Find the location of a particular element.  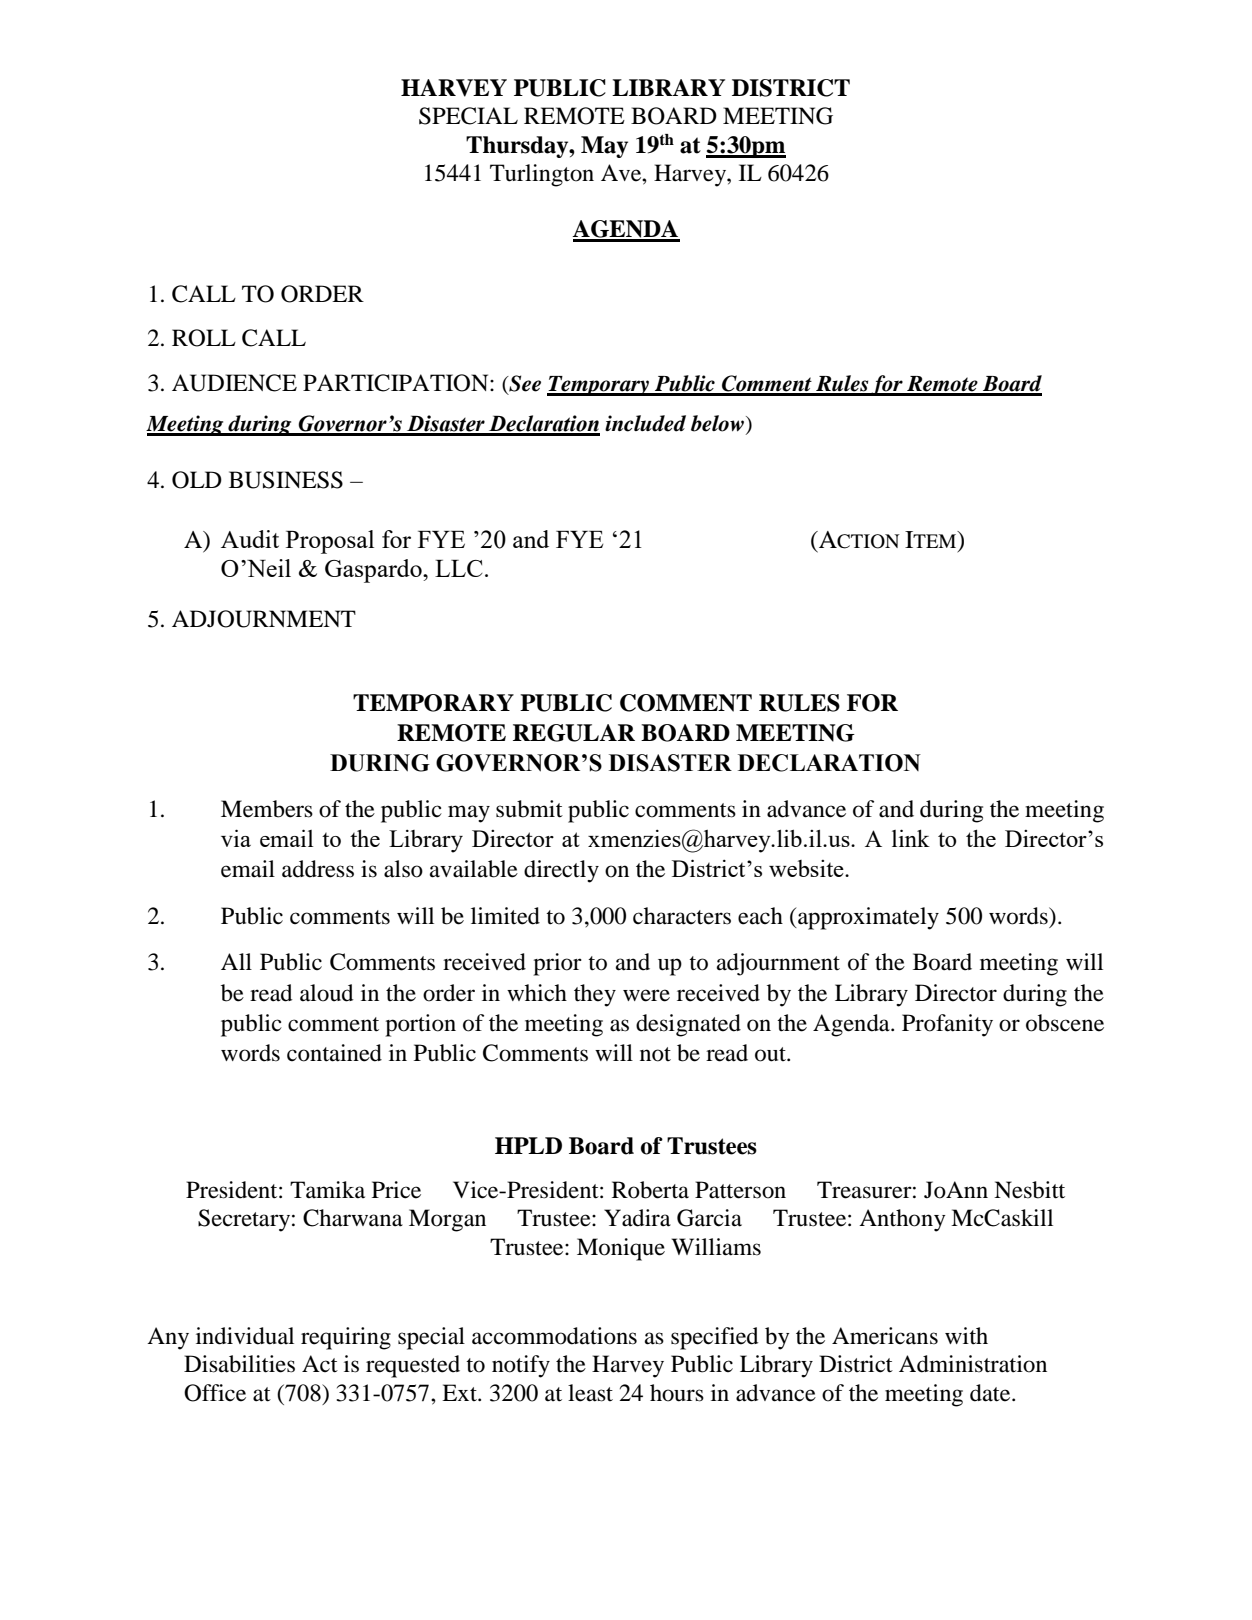

Roberta is located at coordinates (650, 1190).
